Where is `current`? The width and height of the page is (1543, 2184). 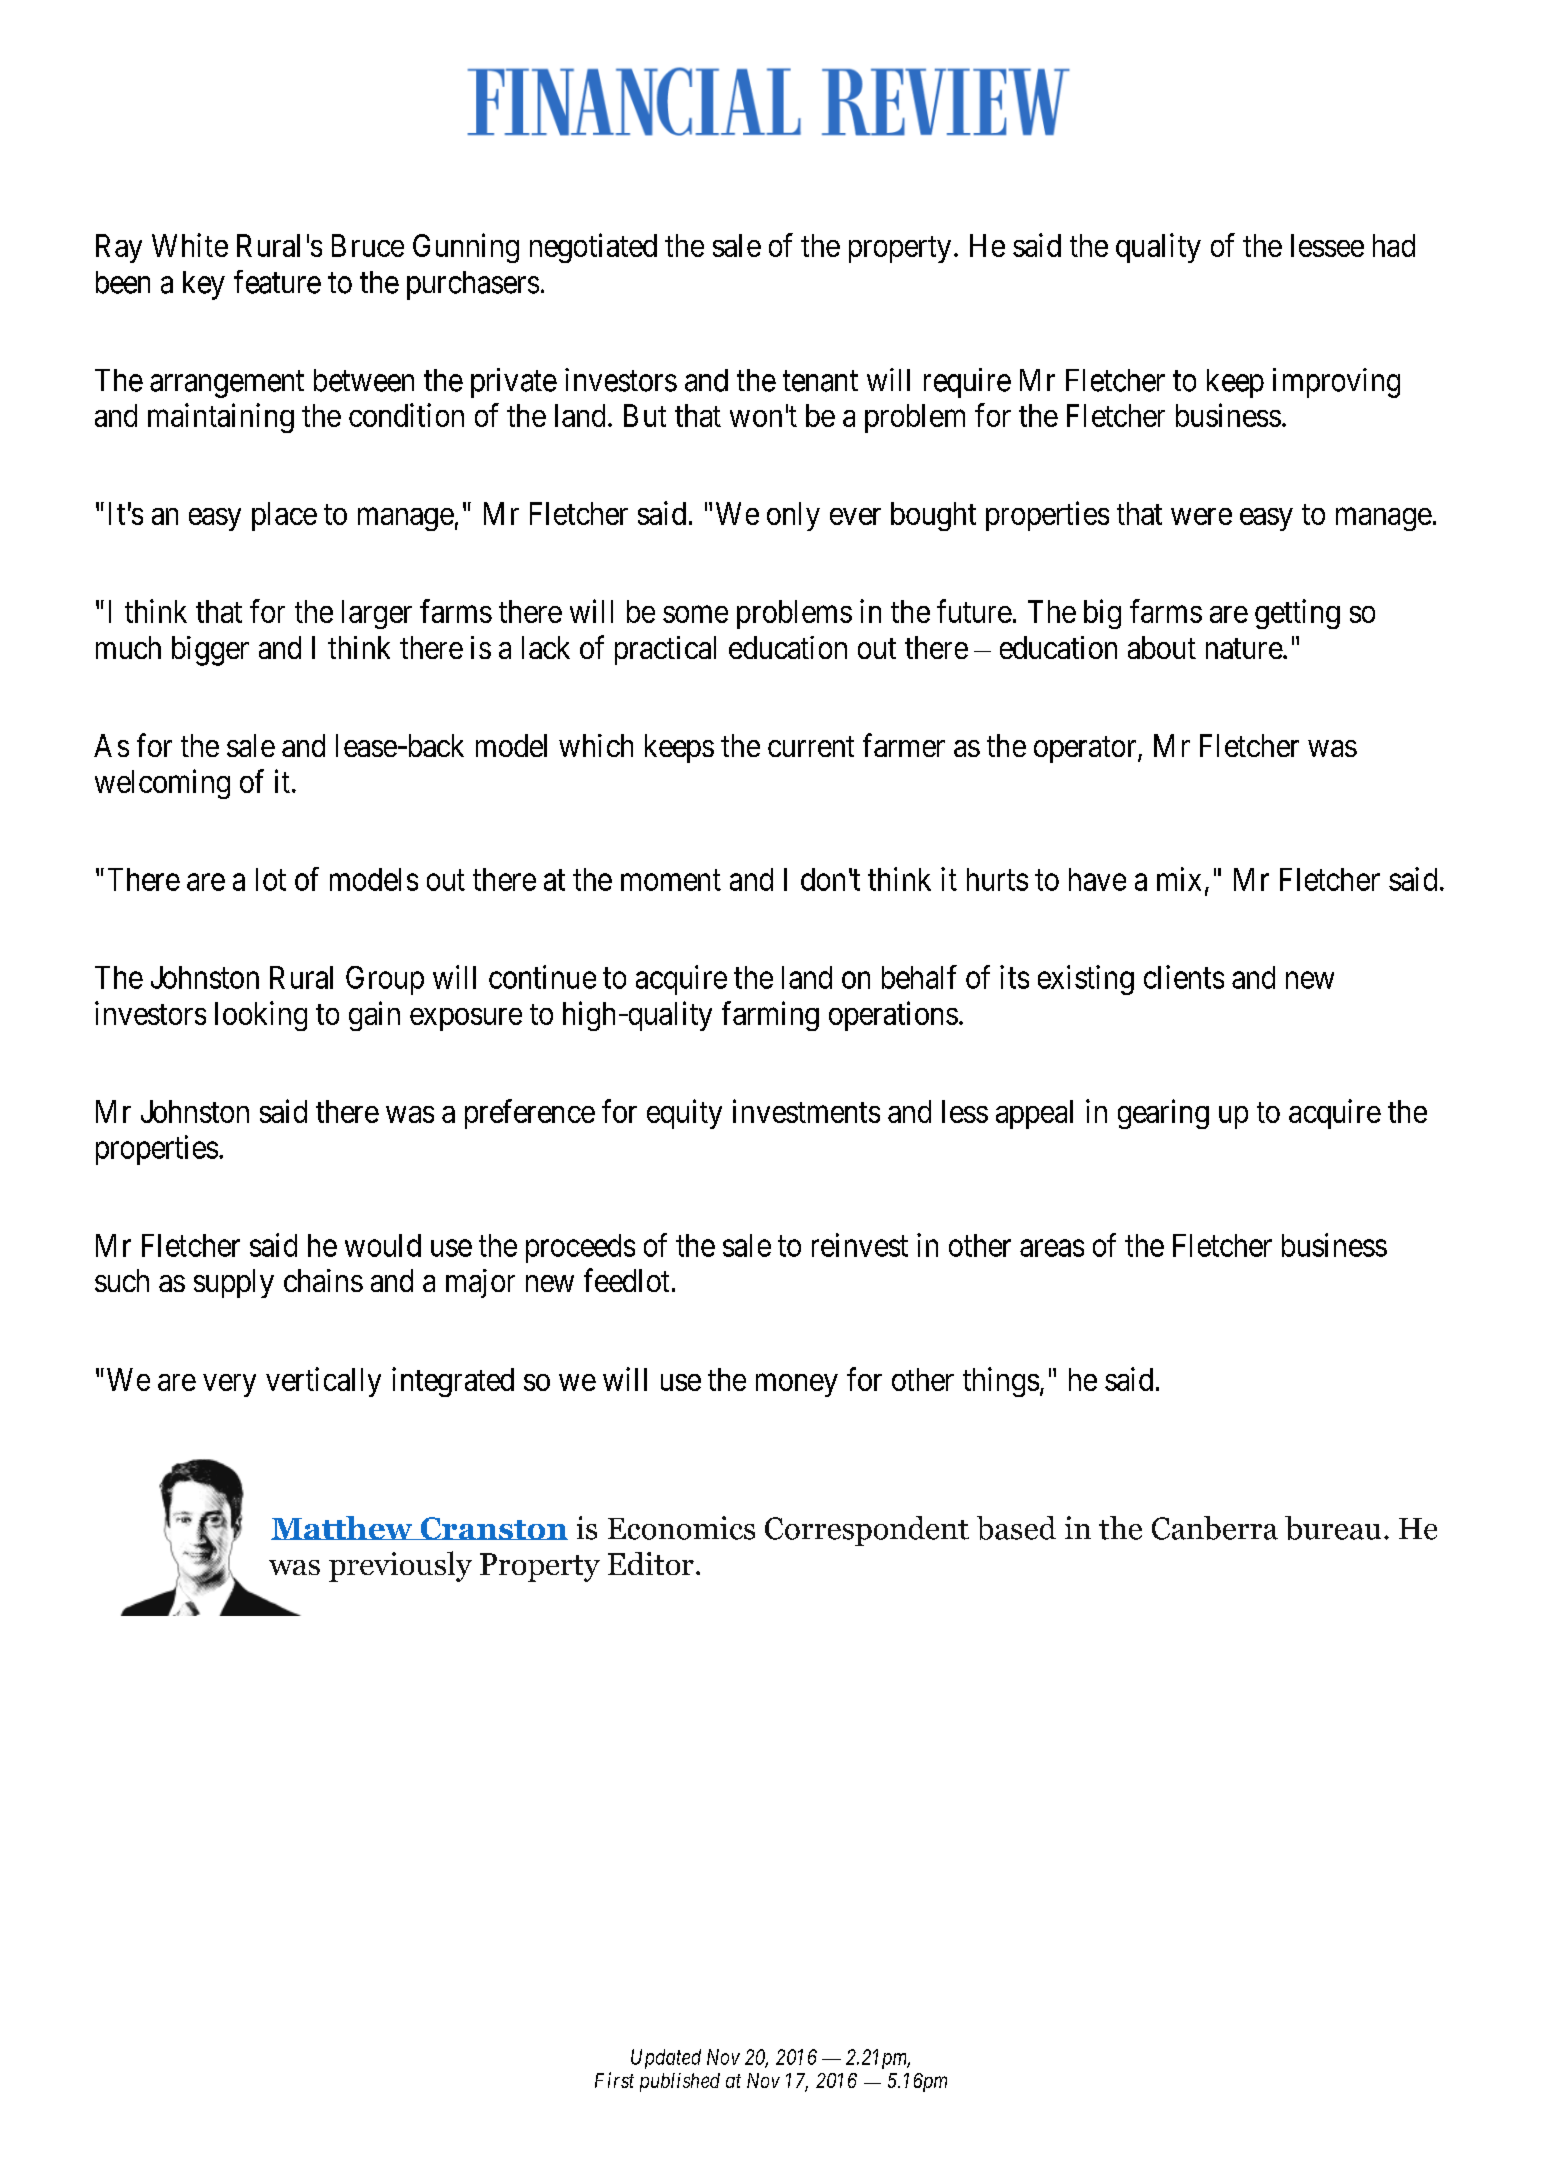
current is located at coordinates (811, 746).
